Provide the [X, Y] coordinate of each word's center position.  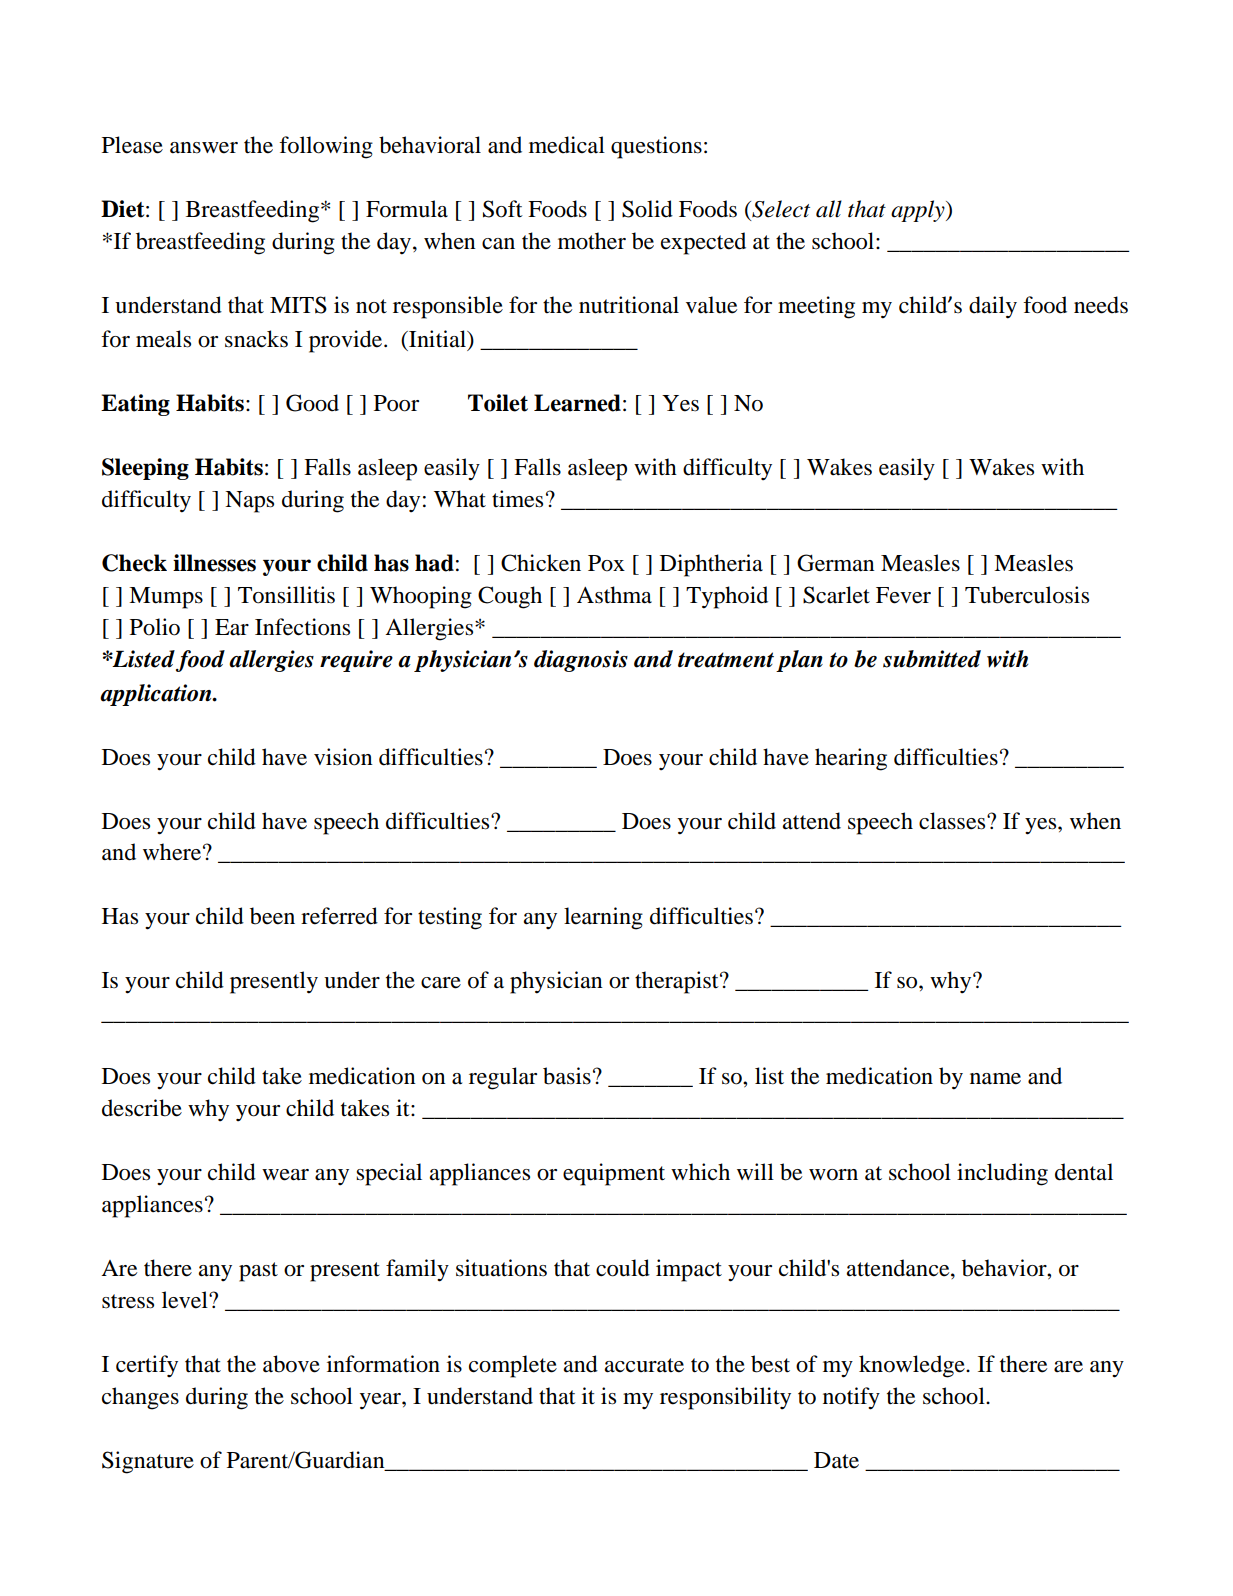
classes [953, 821]
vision [343, 757]
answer [204, 148]
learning [603, 918]
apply [919, 211]
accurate [644, 1365]
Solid [647, 209]
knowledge [913, 1366]
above [291, 1364]
